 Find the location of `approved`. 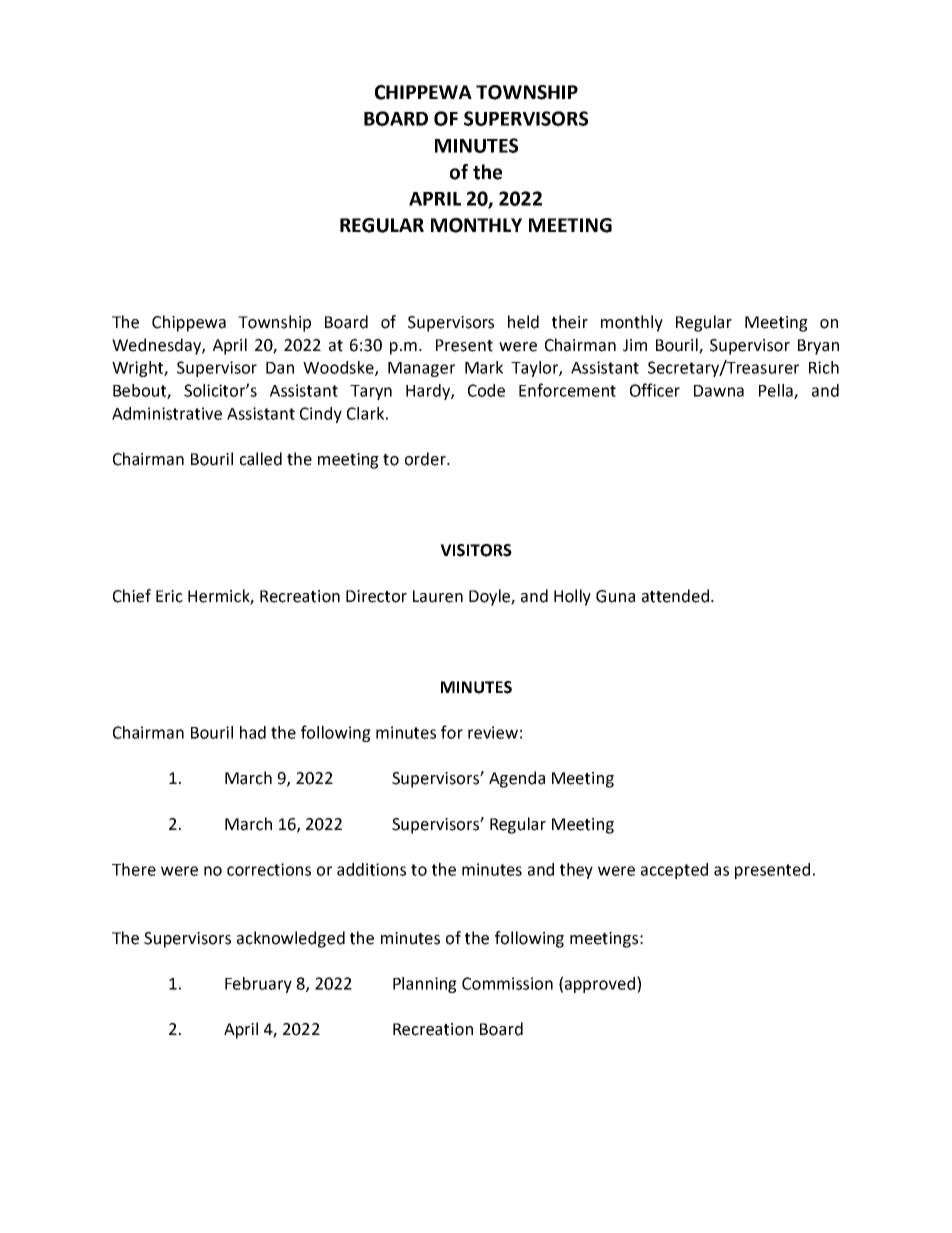

approved is located at coordinates (601, 984).
